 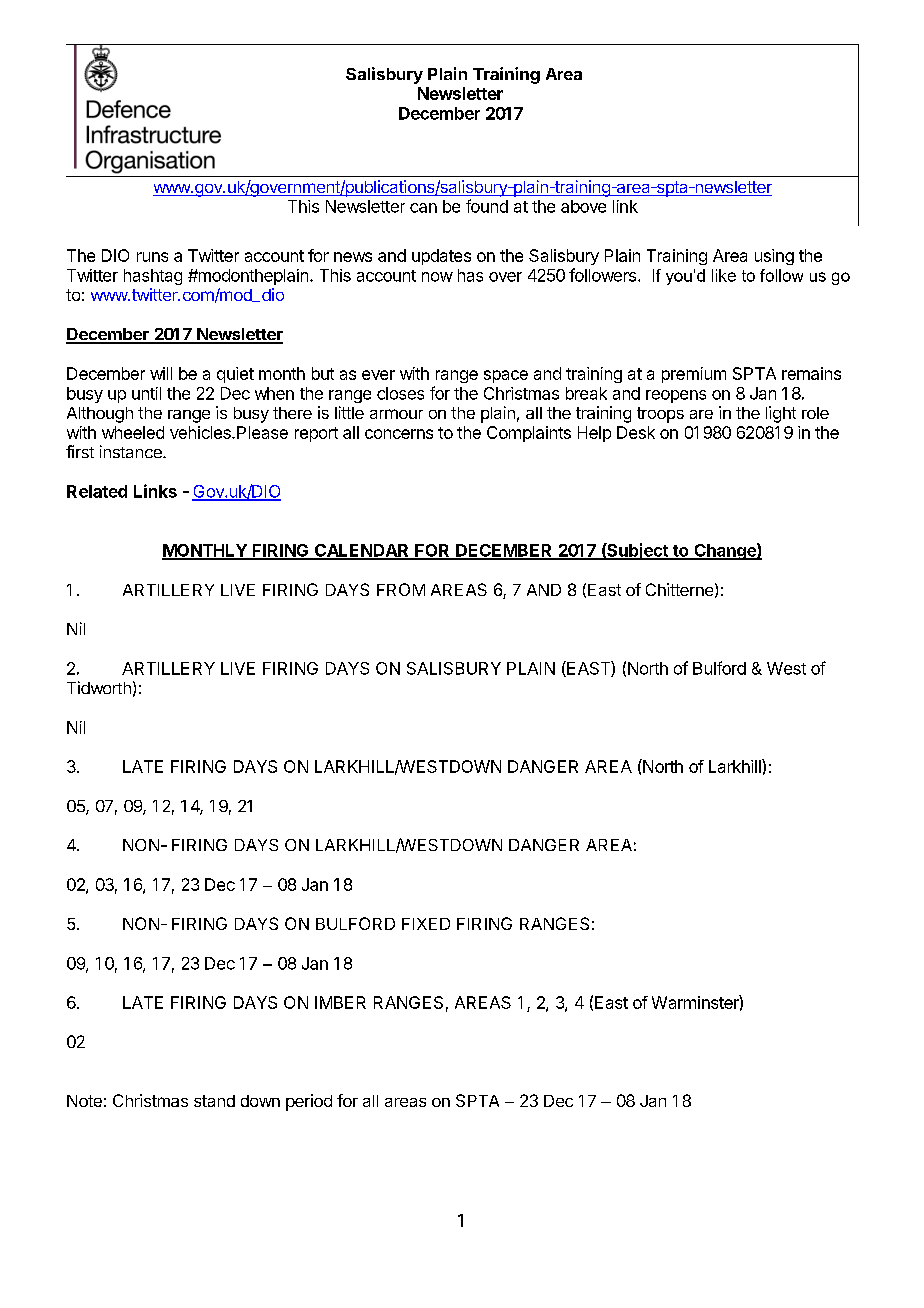 What do you see at coordinates (399, 434) in the screenshot?
I see `concerns` at bounding box center [399, 434].
